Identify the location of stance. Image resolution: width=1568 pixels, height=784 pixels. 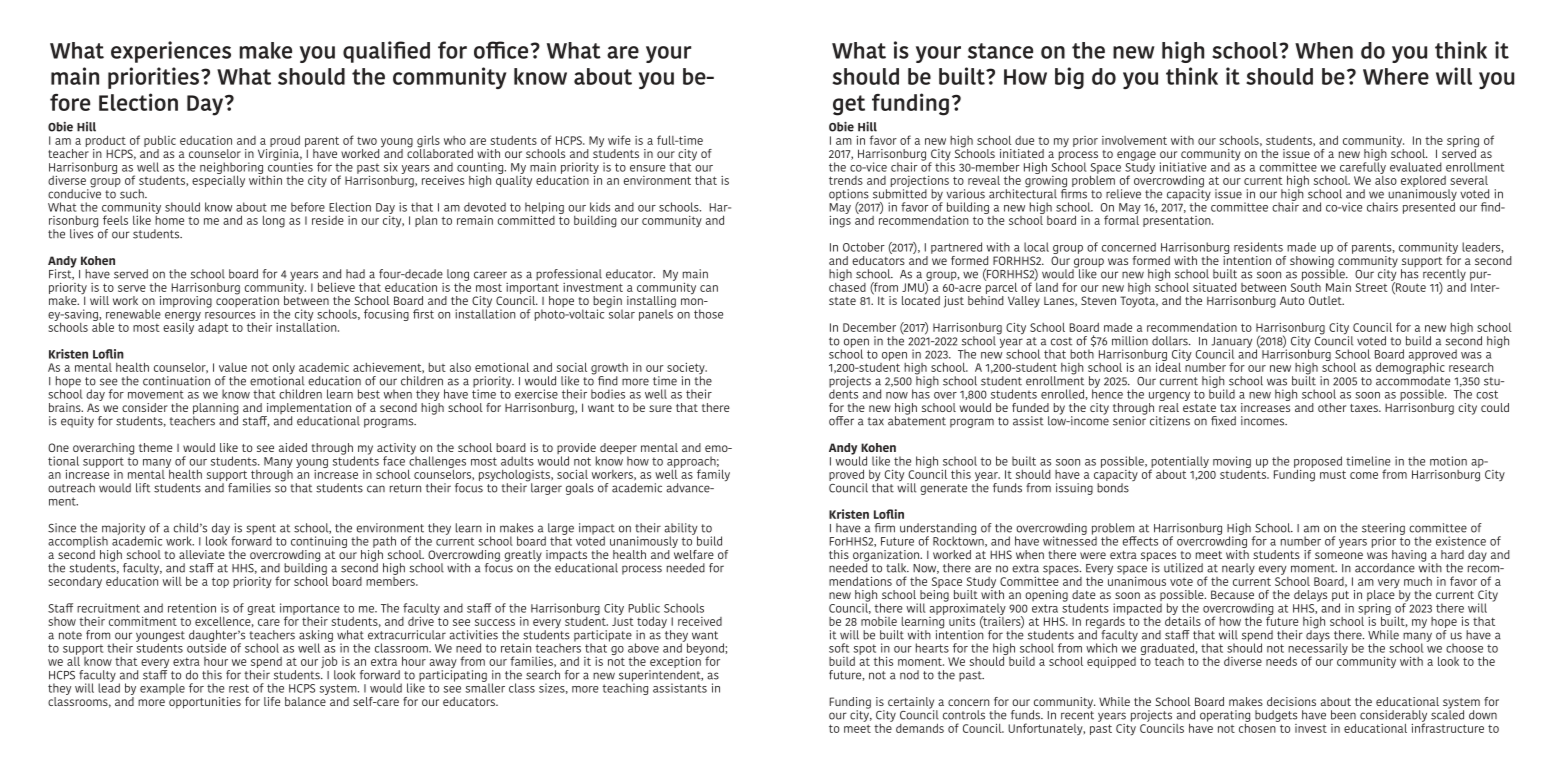
(1000, 51).
